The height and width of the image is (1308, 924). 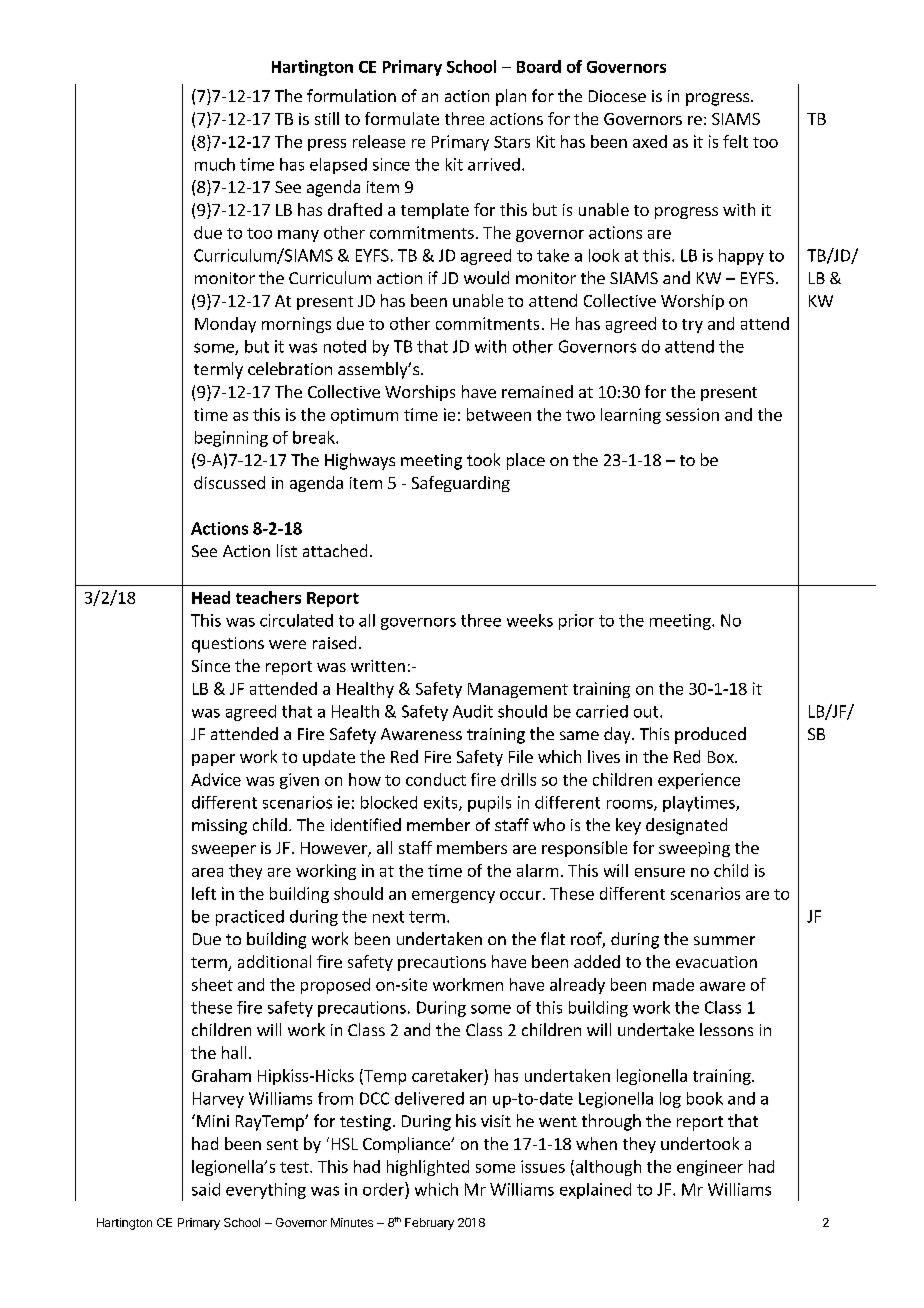 I want to click on everything, so click(x=266, y=1191).
